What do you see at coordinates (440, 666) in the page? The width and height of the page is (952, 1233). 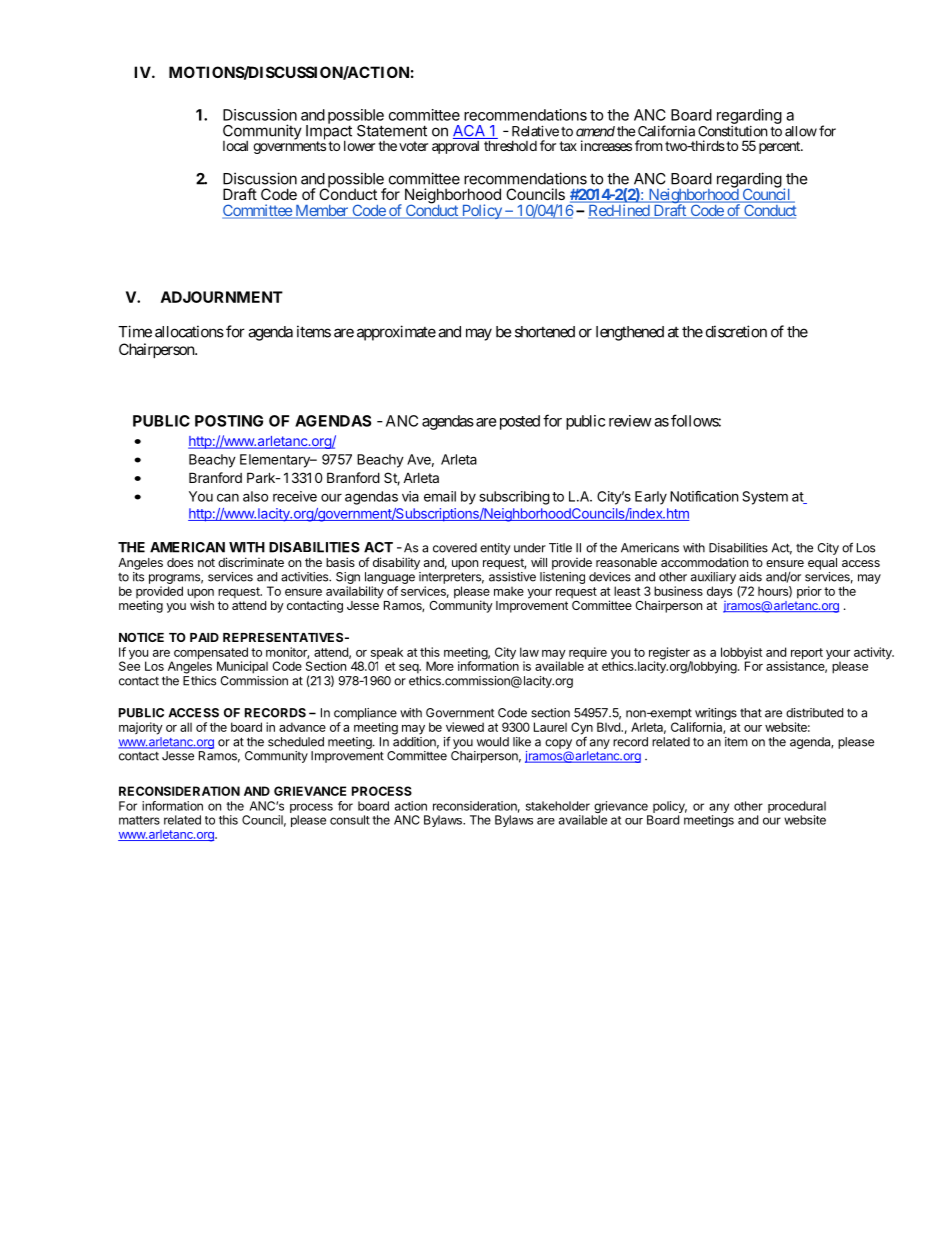 I see `More` at bounding box center [440, 666].
